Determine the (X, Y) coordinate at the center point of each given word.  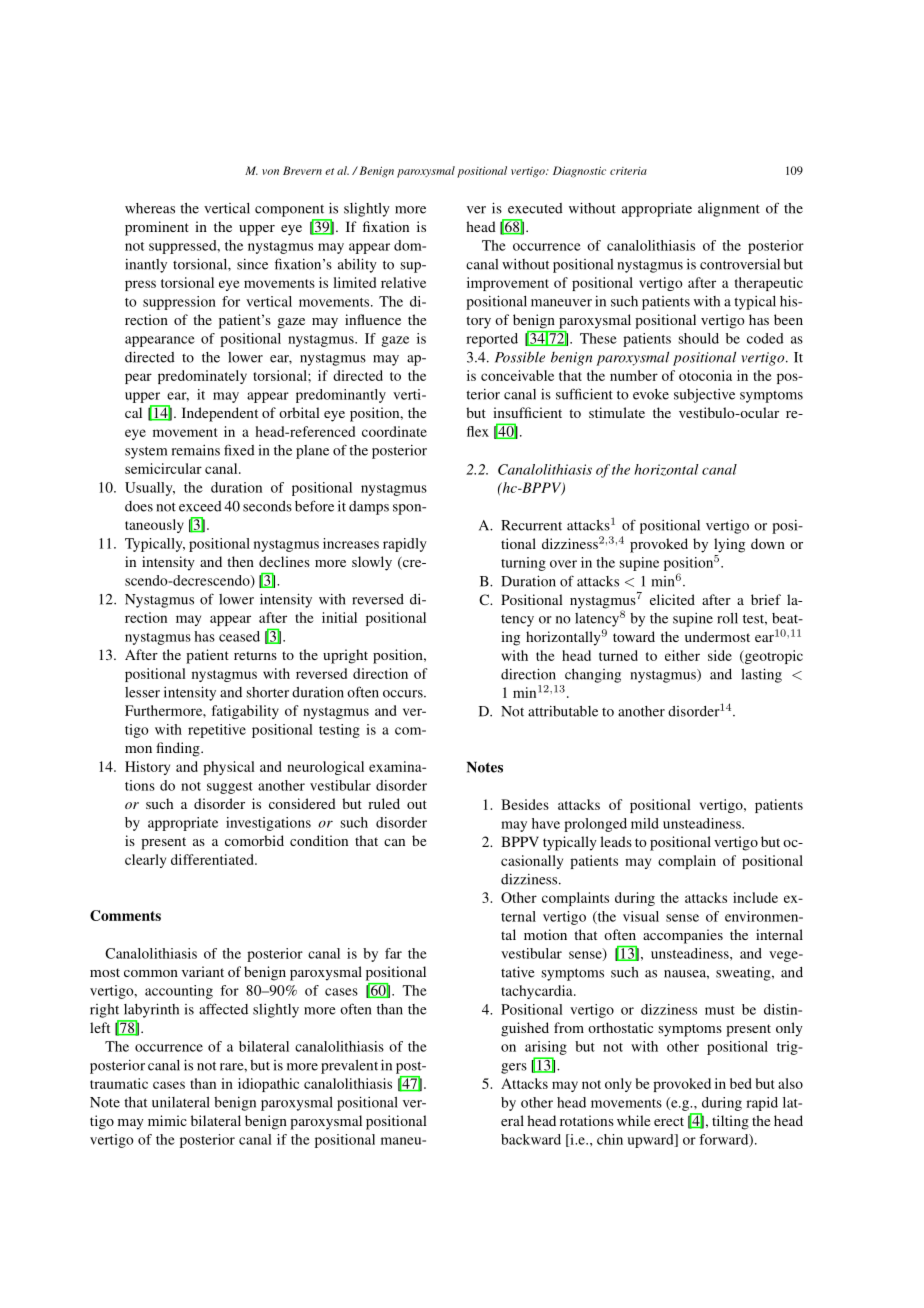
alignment (729, 210)
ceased (239, 636)
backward (531, 1139)
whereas (150, 208)
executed (535, 208)
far (393, 953)
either (682, 655)
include (755, 897)
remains (196, 450)
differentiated (213, 859)
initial (339, 617)
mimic (167, 1120)
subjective (704, 396)
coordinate (394, 431)
